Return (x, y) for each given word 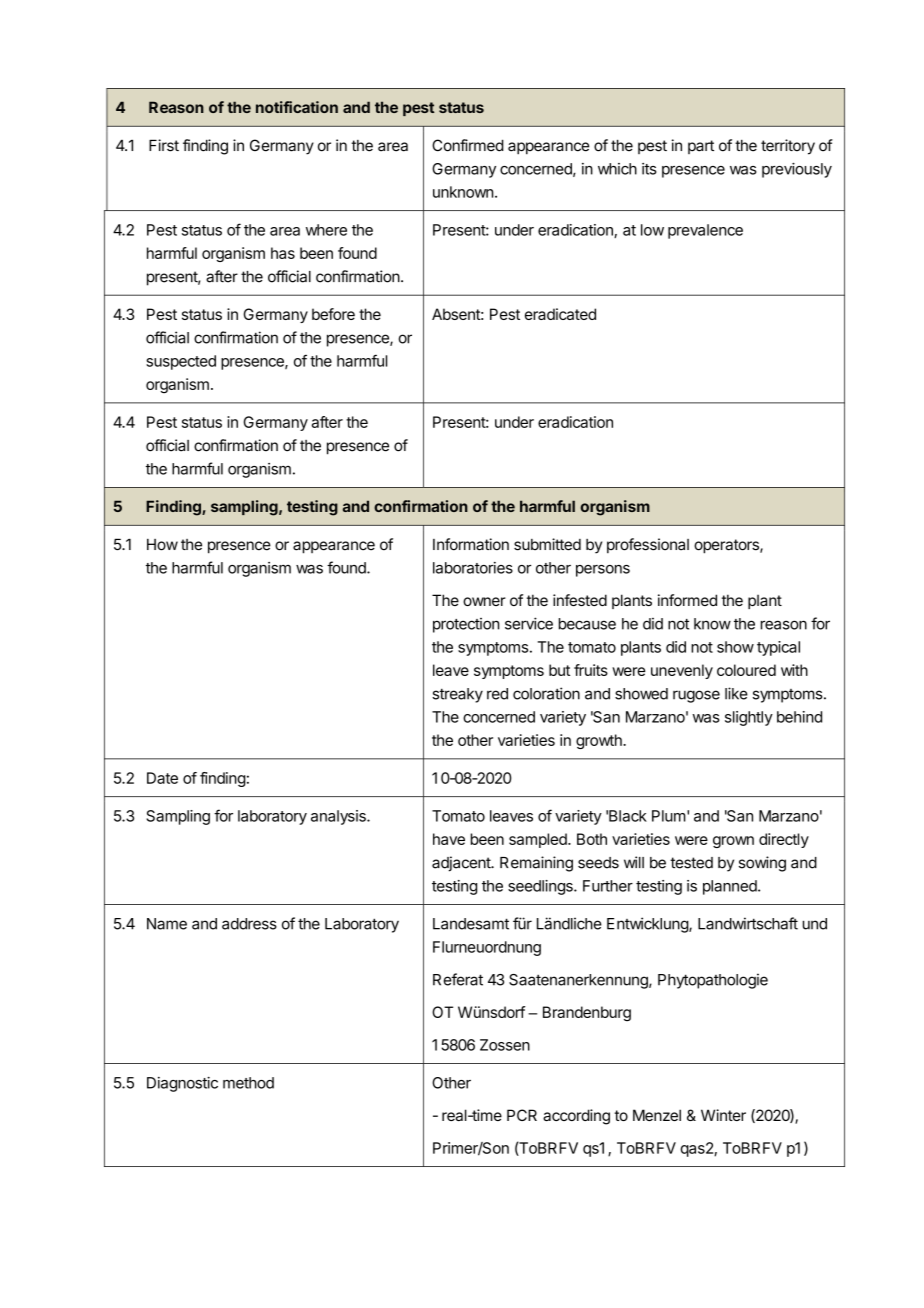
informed (687, 600)
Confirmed (468, 145)
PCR (522, 1115)
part (701, 147)
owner (484, 601)
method (248, 1083)
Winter (723, 1115)
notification (297, 107)
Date (162, 778)
